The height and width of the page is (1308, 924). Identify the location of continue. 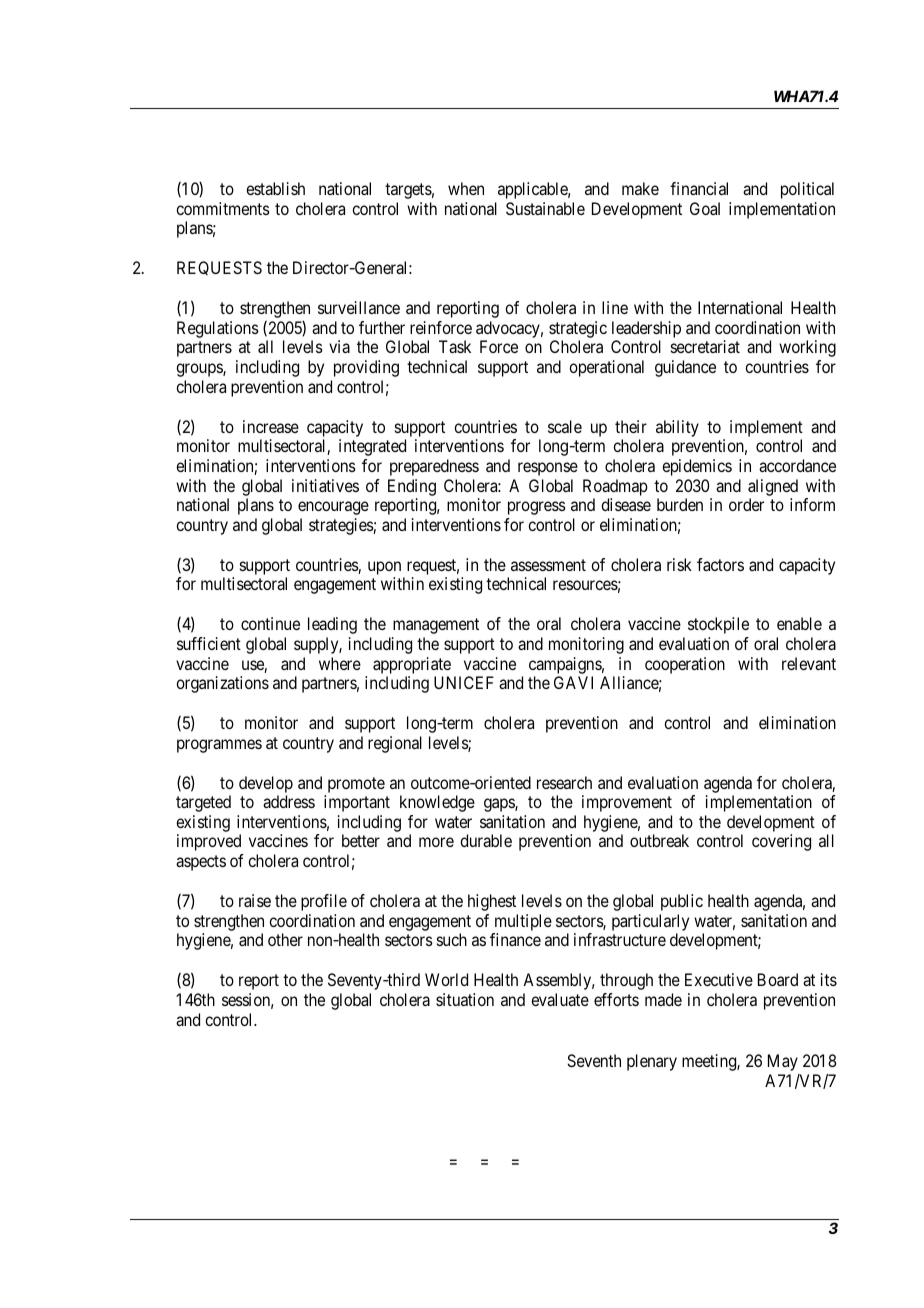
(270, 623).
